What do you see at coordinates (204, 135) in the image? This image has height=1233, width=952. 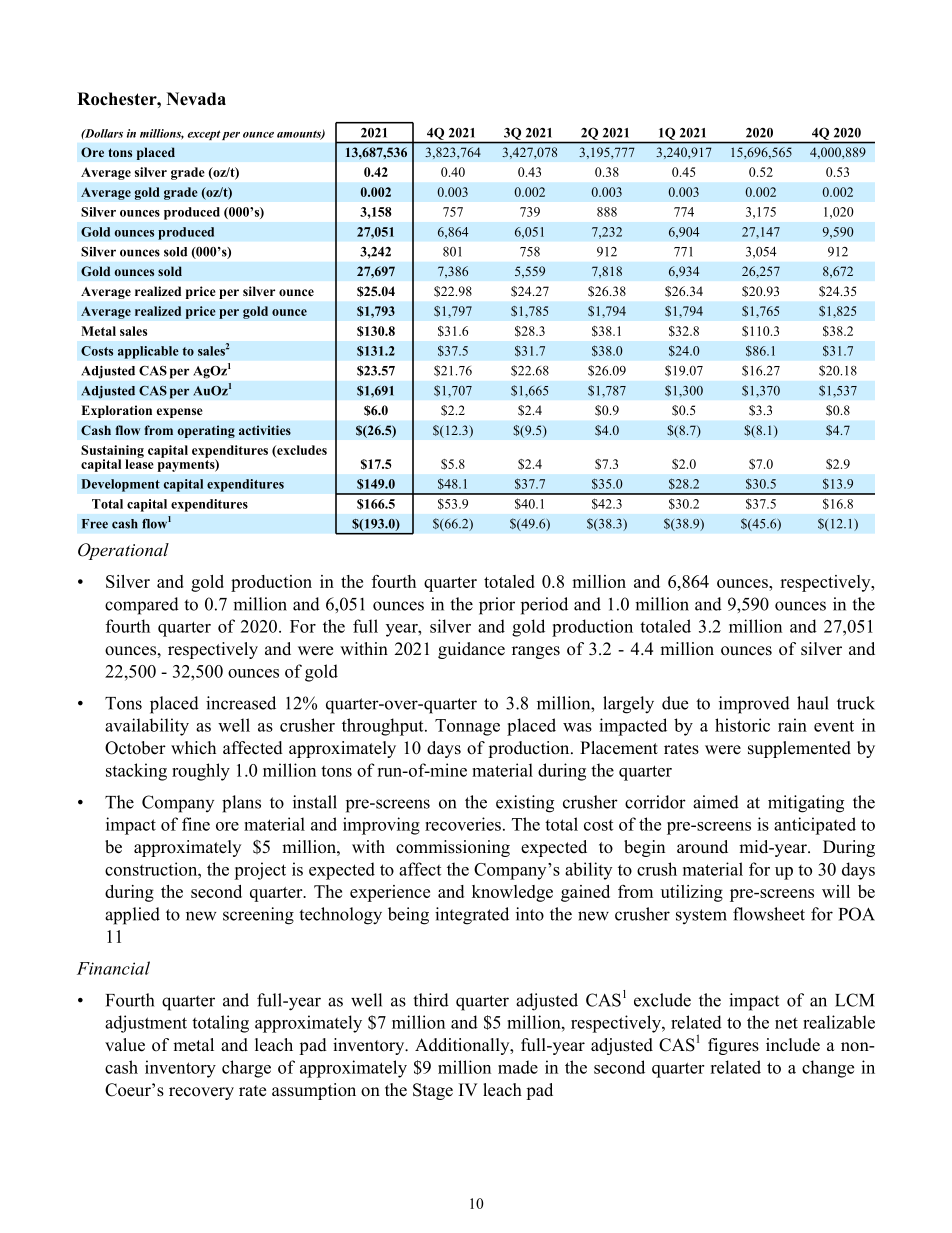 I see `except` at bounding box center [204, 135].
